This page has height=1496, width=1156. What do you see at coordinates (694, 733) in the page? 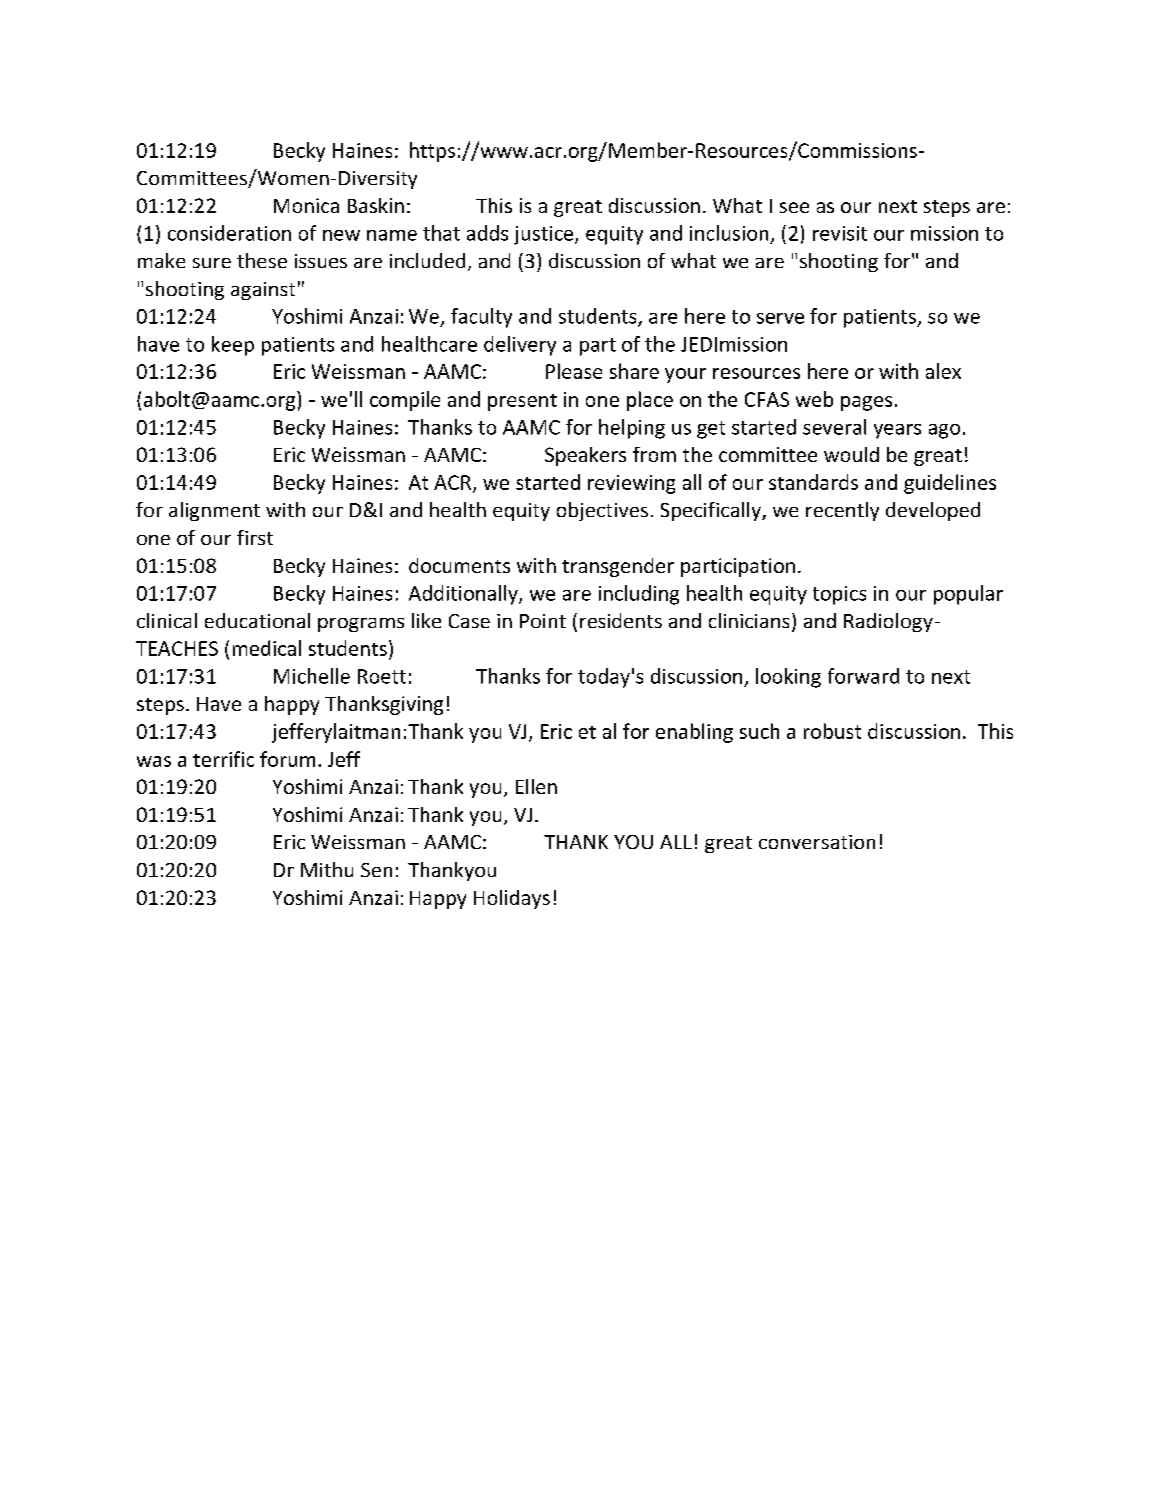
I see `enabling` at bounding box center [694, 733].
